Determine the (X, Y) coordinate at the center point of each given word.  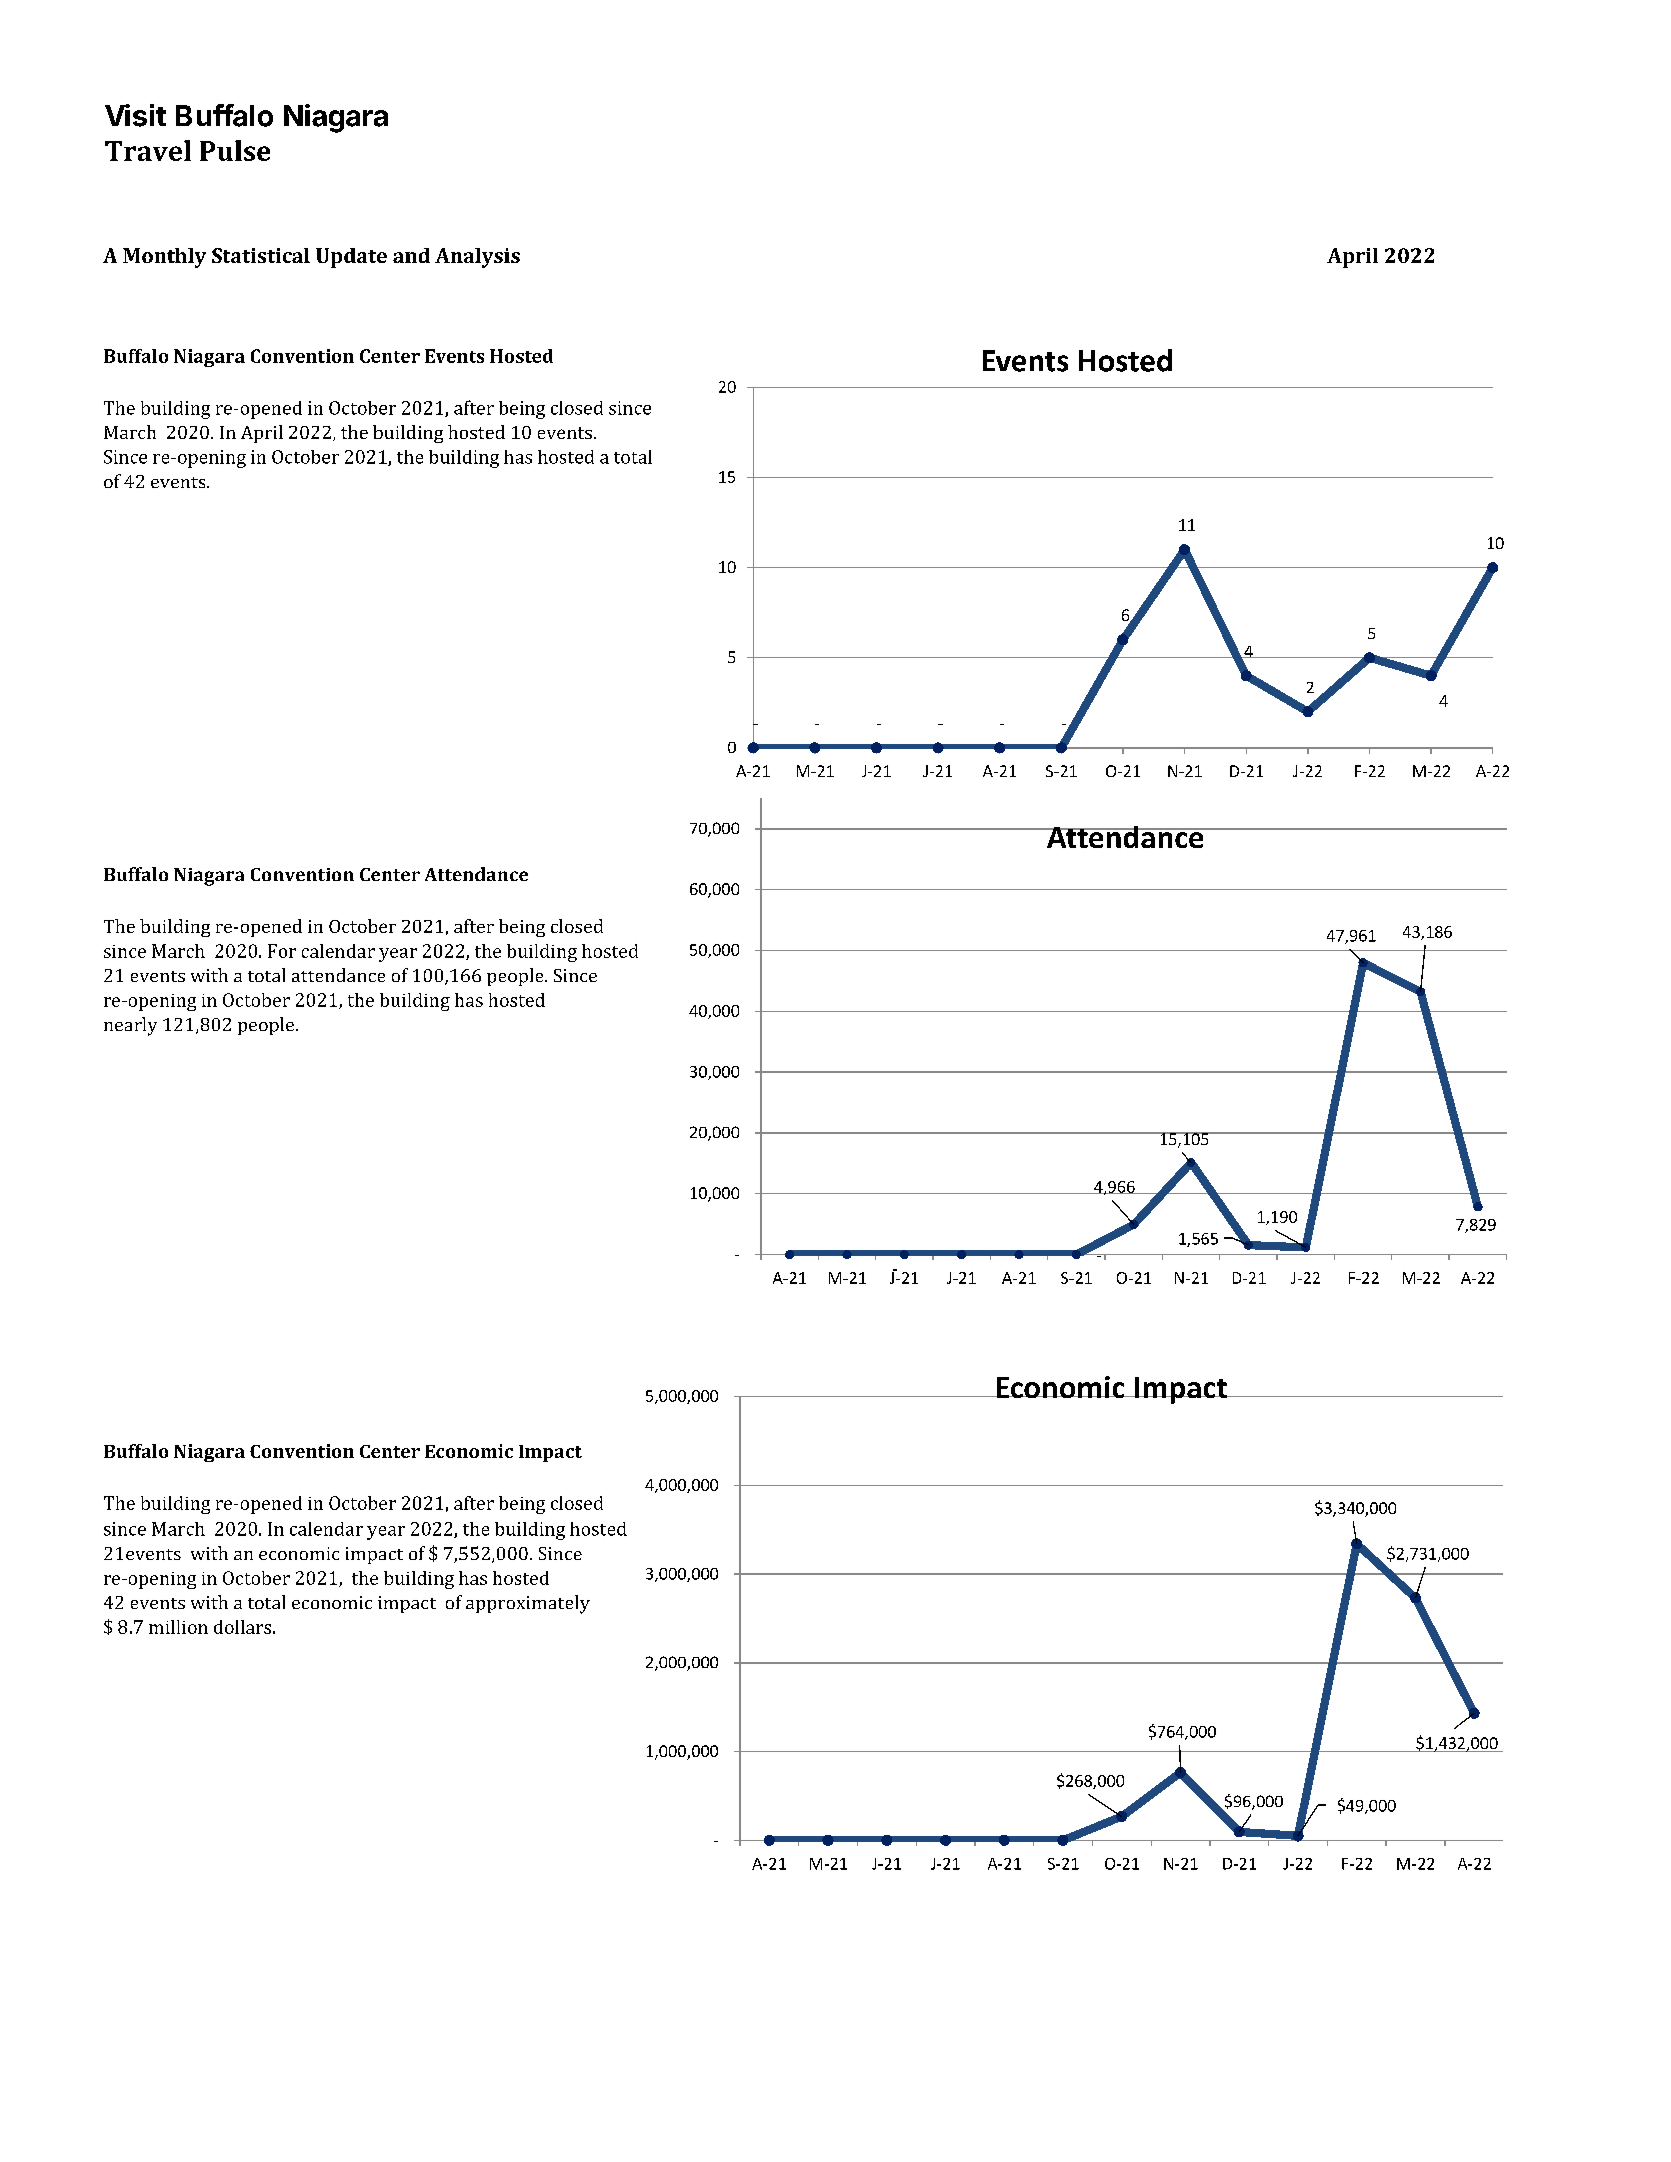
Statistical (261, 255)
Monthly (164, 258)
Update (351, 258)
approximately (528, 1604)
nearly (130, 1026)
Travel (148, 150)
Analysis (477, 258)
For (282, 951)
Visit (135, 115)
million (178, 1627)
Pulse (235, 150)
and (411, 255)
